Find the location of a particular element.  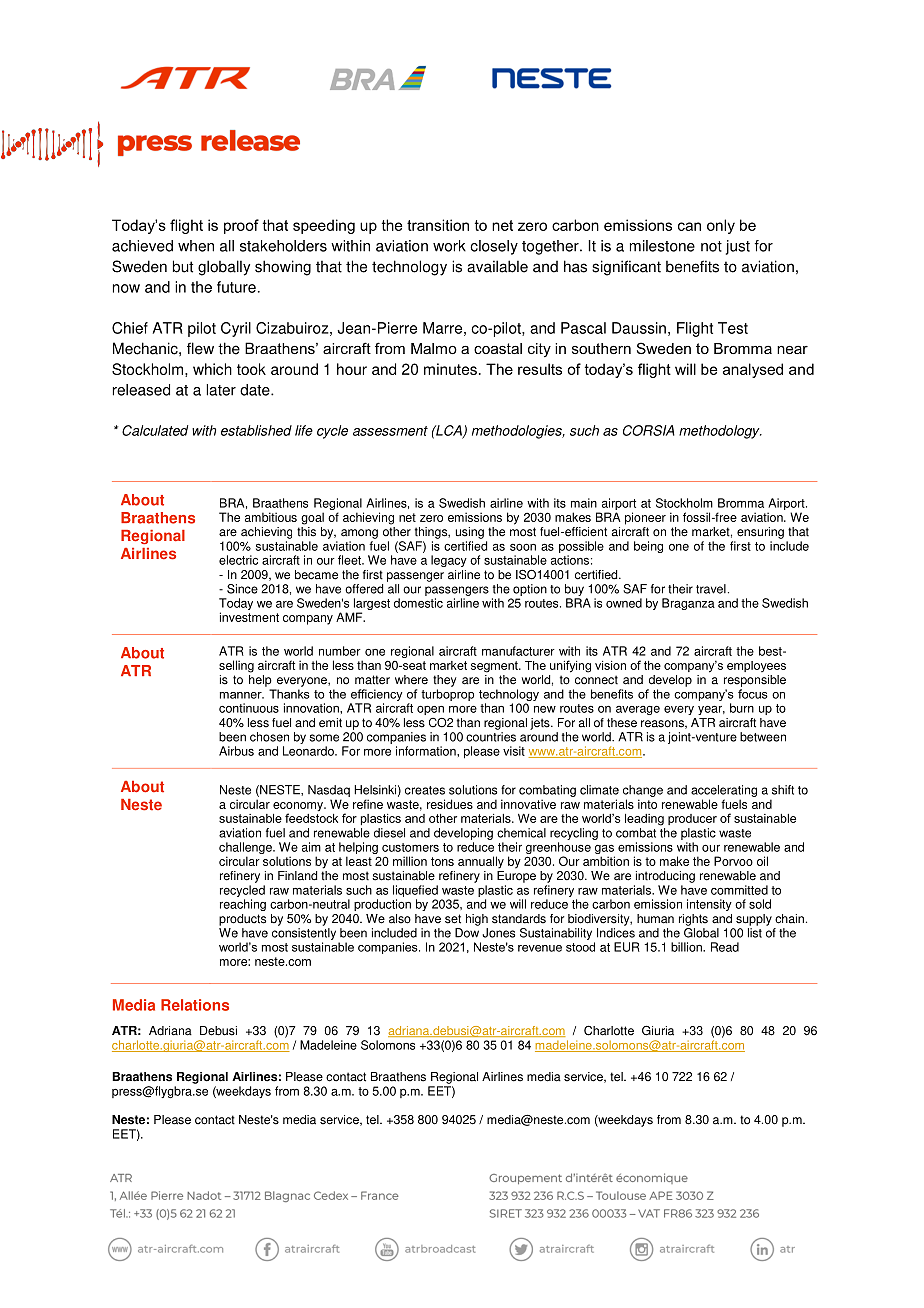

when is located at coordinates (196, 246).
